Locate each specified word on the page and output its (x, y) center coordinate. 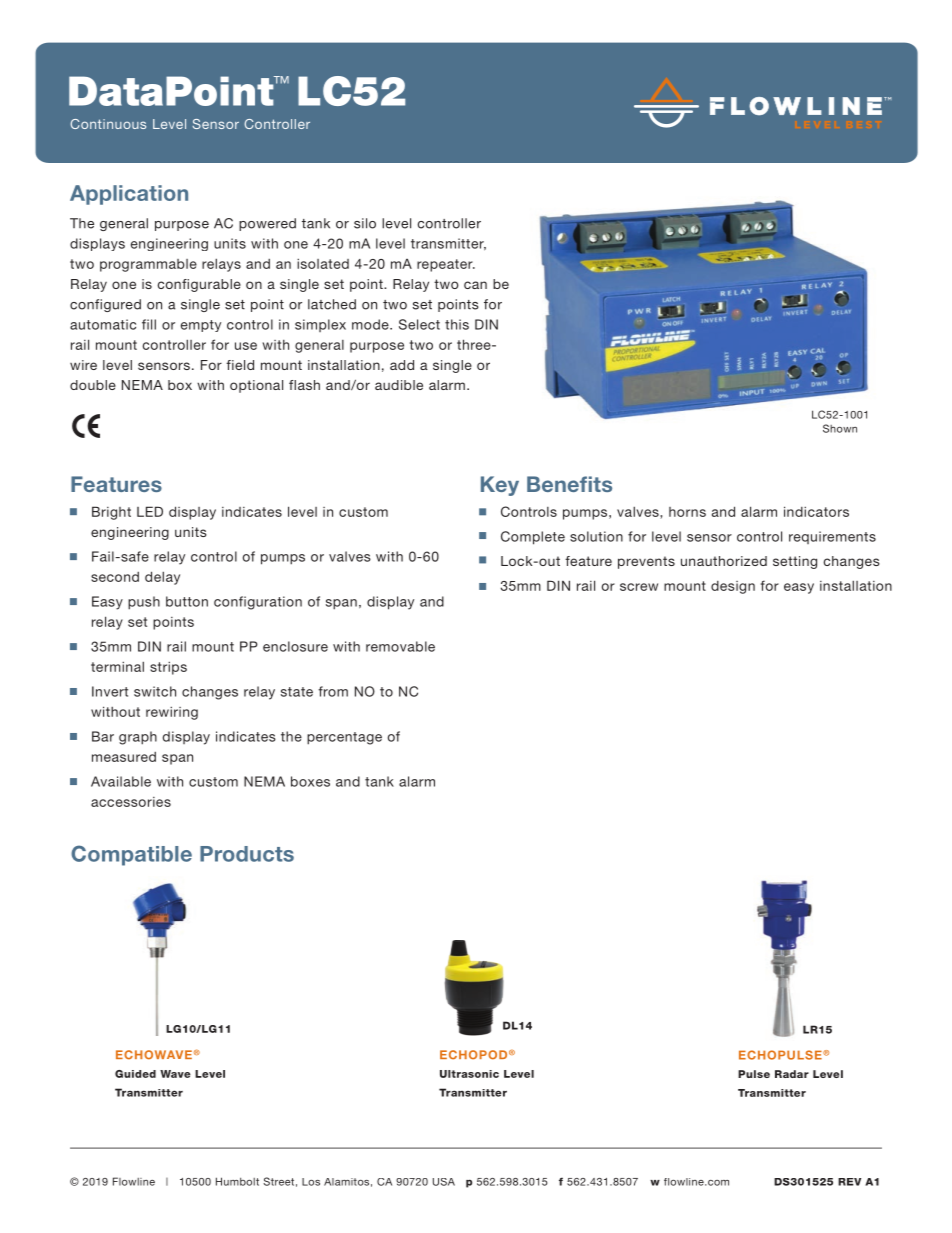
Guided (135, 1074)
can (475, 285)
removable (400, 646)
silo (365, 223)
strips (168, 668)
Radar (792, 1074)
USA (444, 1182)
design (733, 587)
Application (129, 195)
